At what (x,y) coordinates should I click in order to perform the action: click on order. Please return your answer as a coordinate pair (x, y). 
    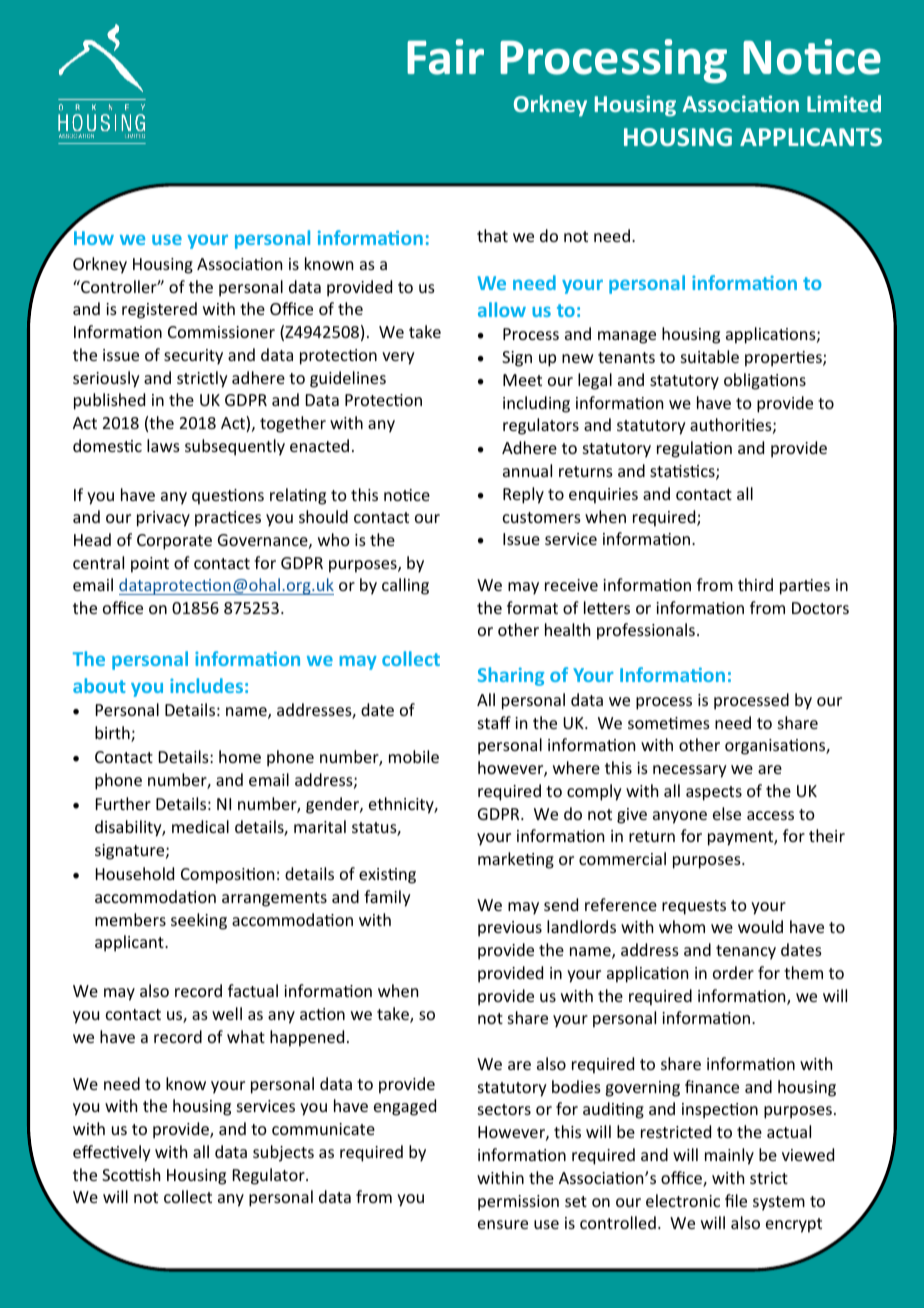
    Looking at the image, I should click on (733, 972).
